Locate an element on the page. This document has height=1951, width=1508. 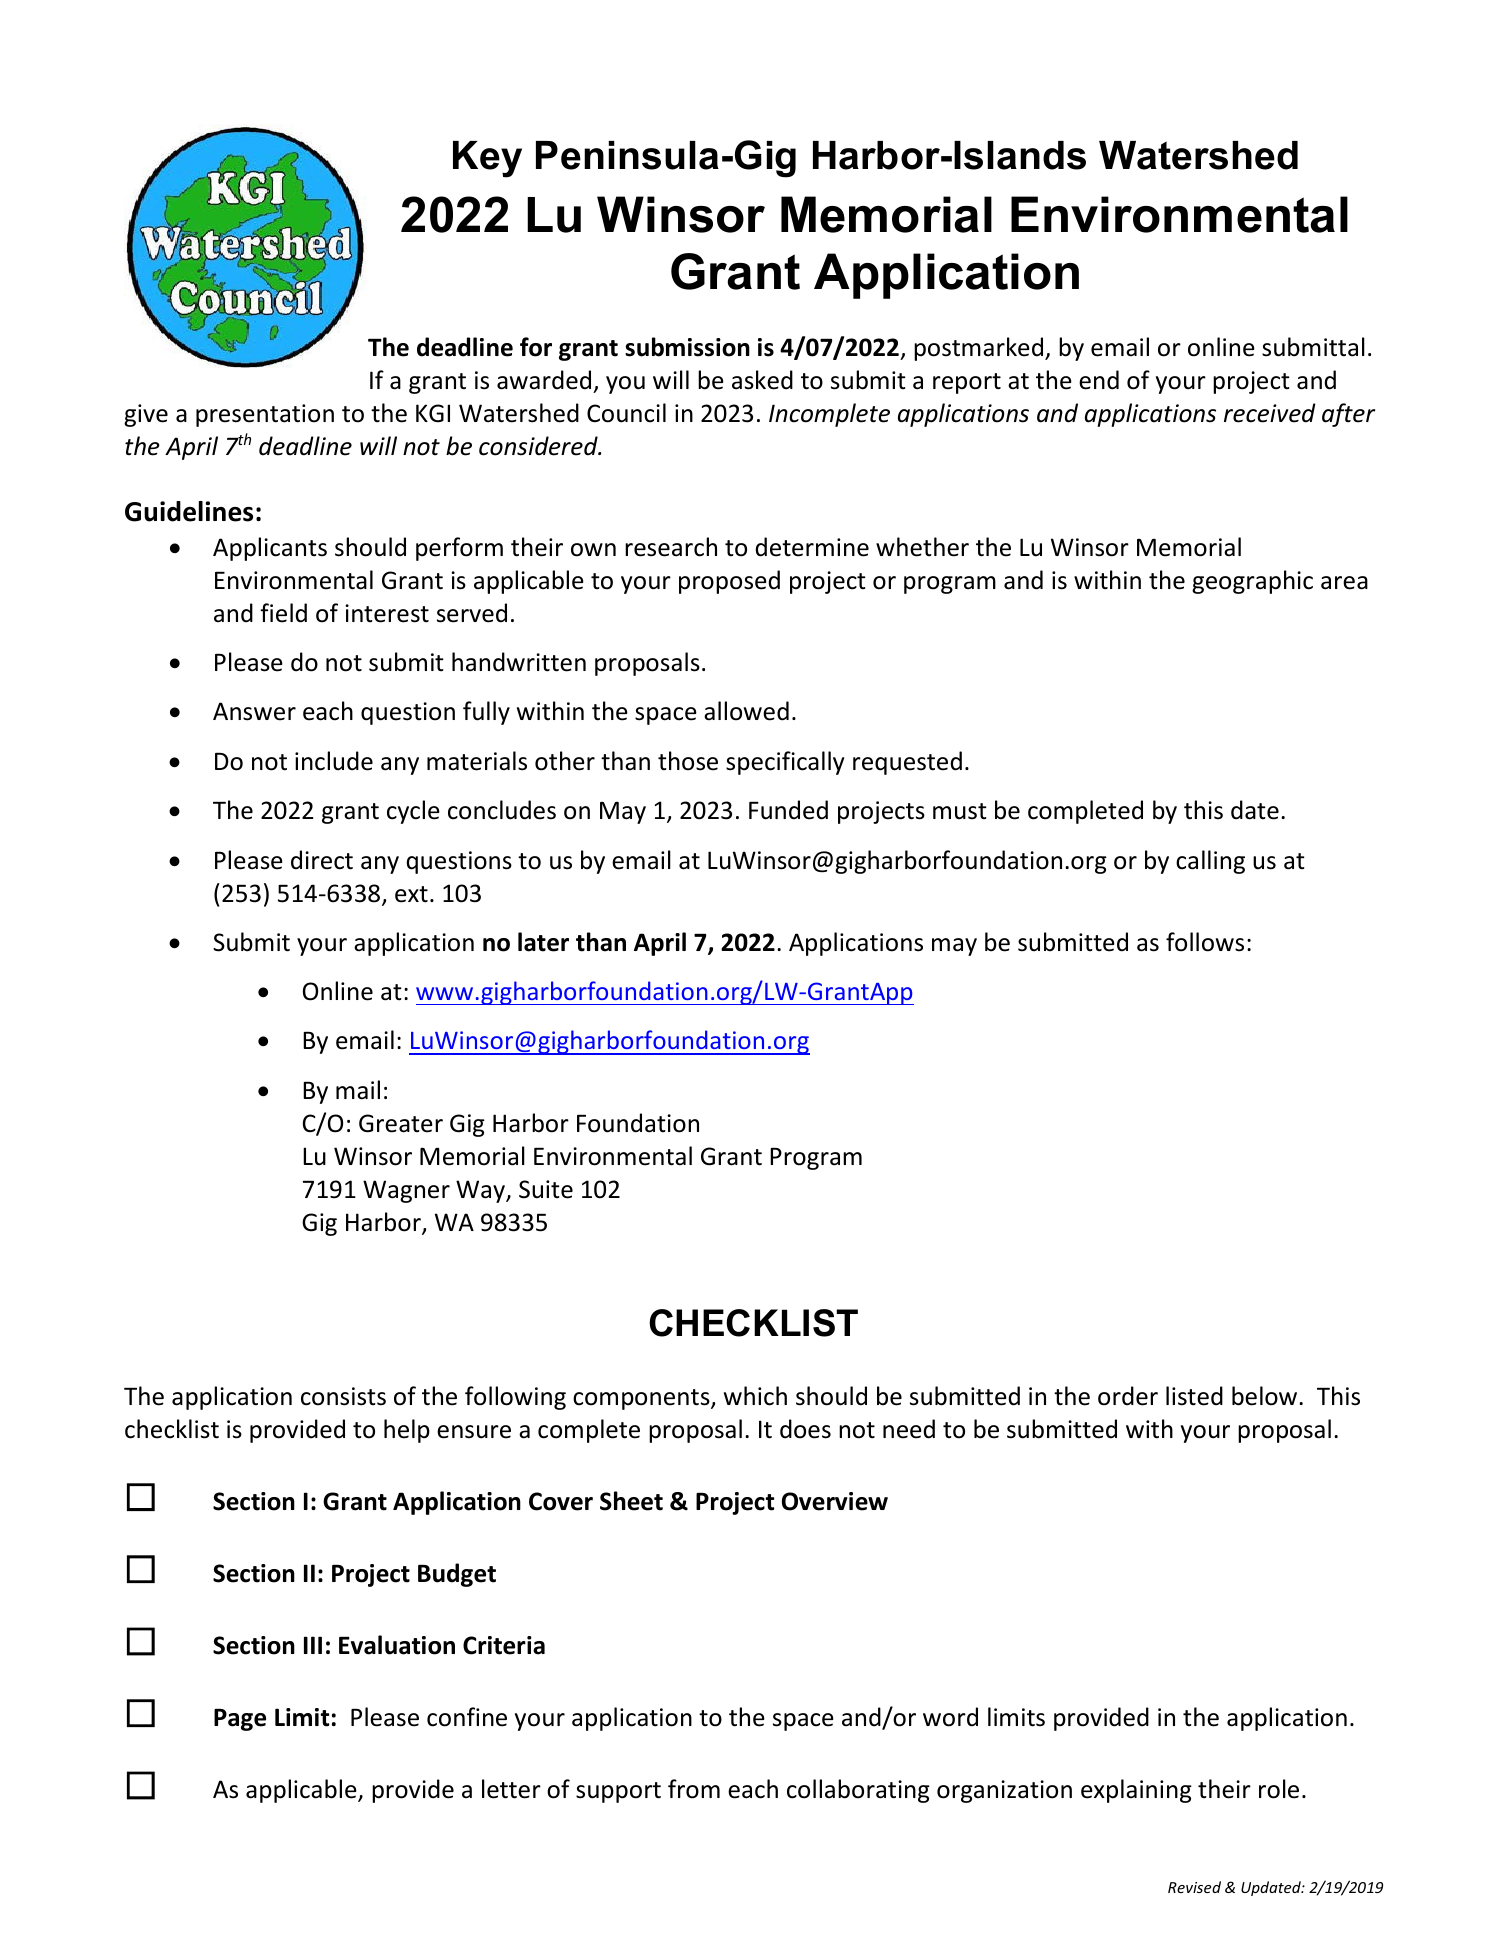
from is located at coordinates (694, 1789).
